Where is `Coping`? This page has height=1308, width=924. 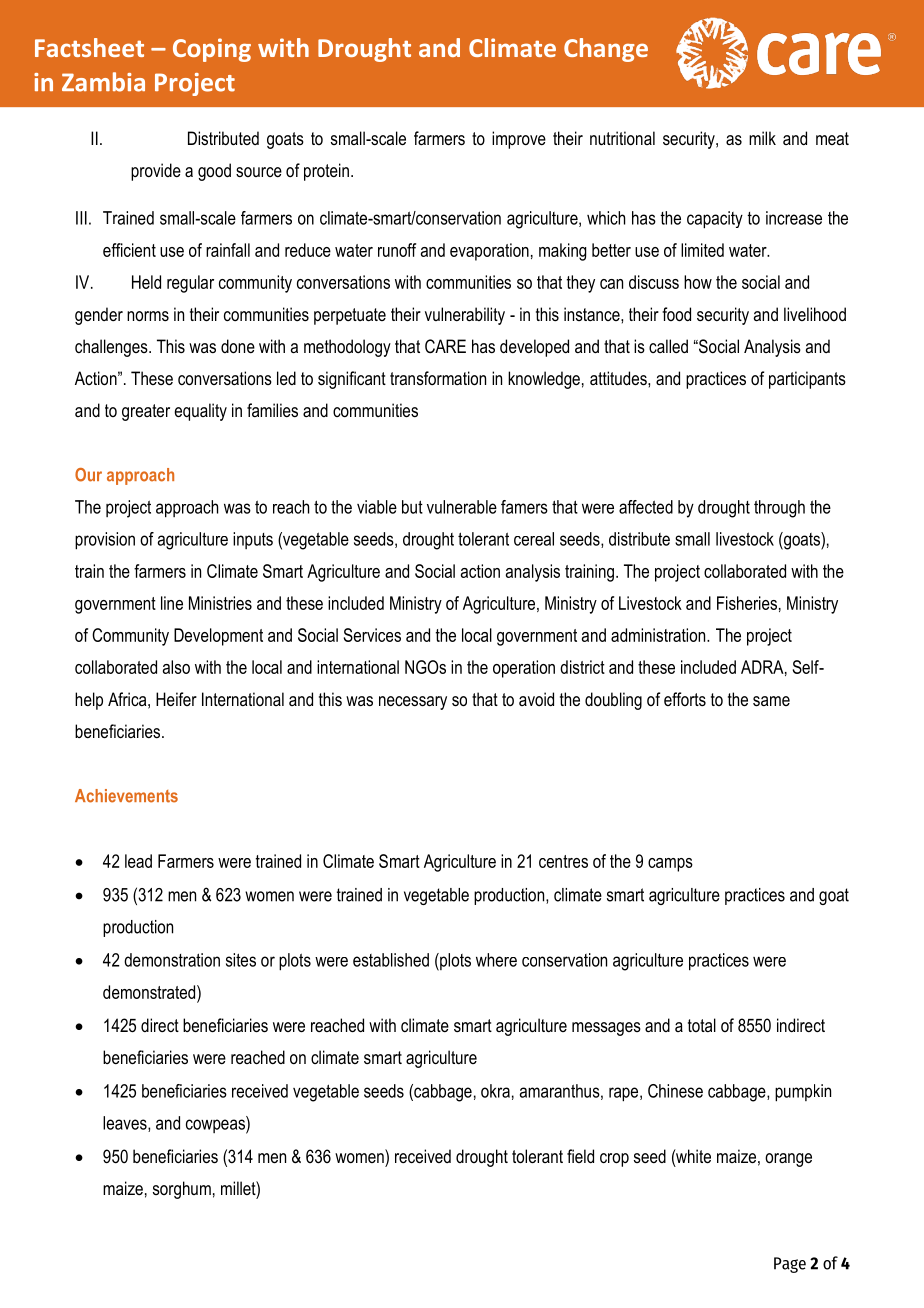 Coping is located at coordinates (212, 50).
